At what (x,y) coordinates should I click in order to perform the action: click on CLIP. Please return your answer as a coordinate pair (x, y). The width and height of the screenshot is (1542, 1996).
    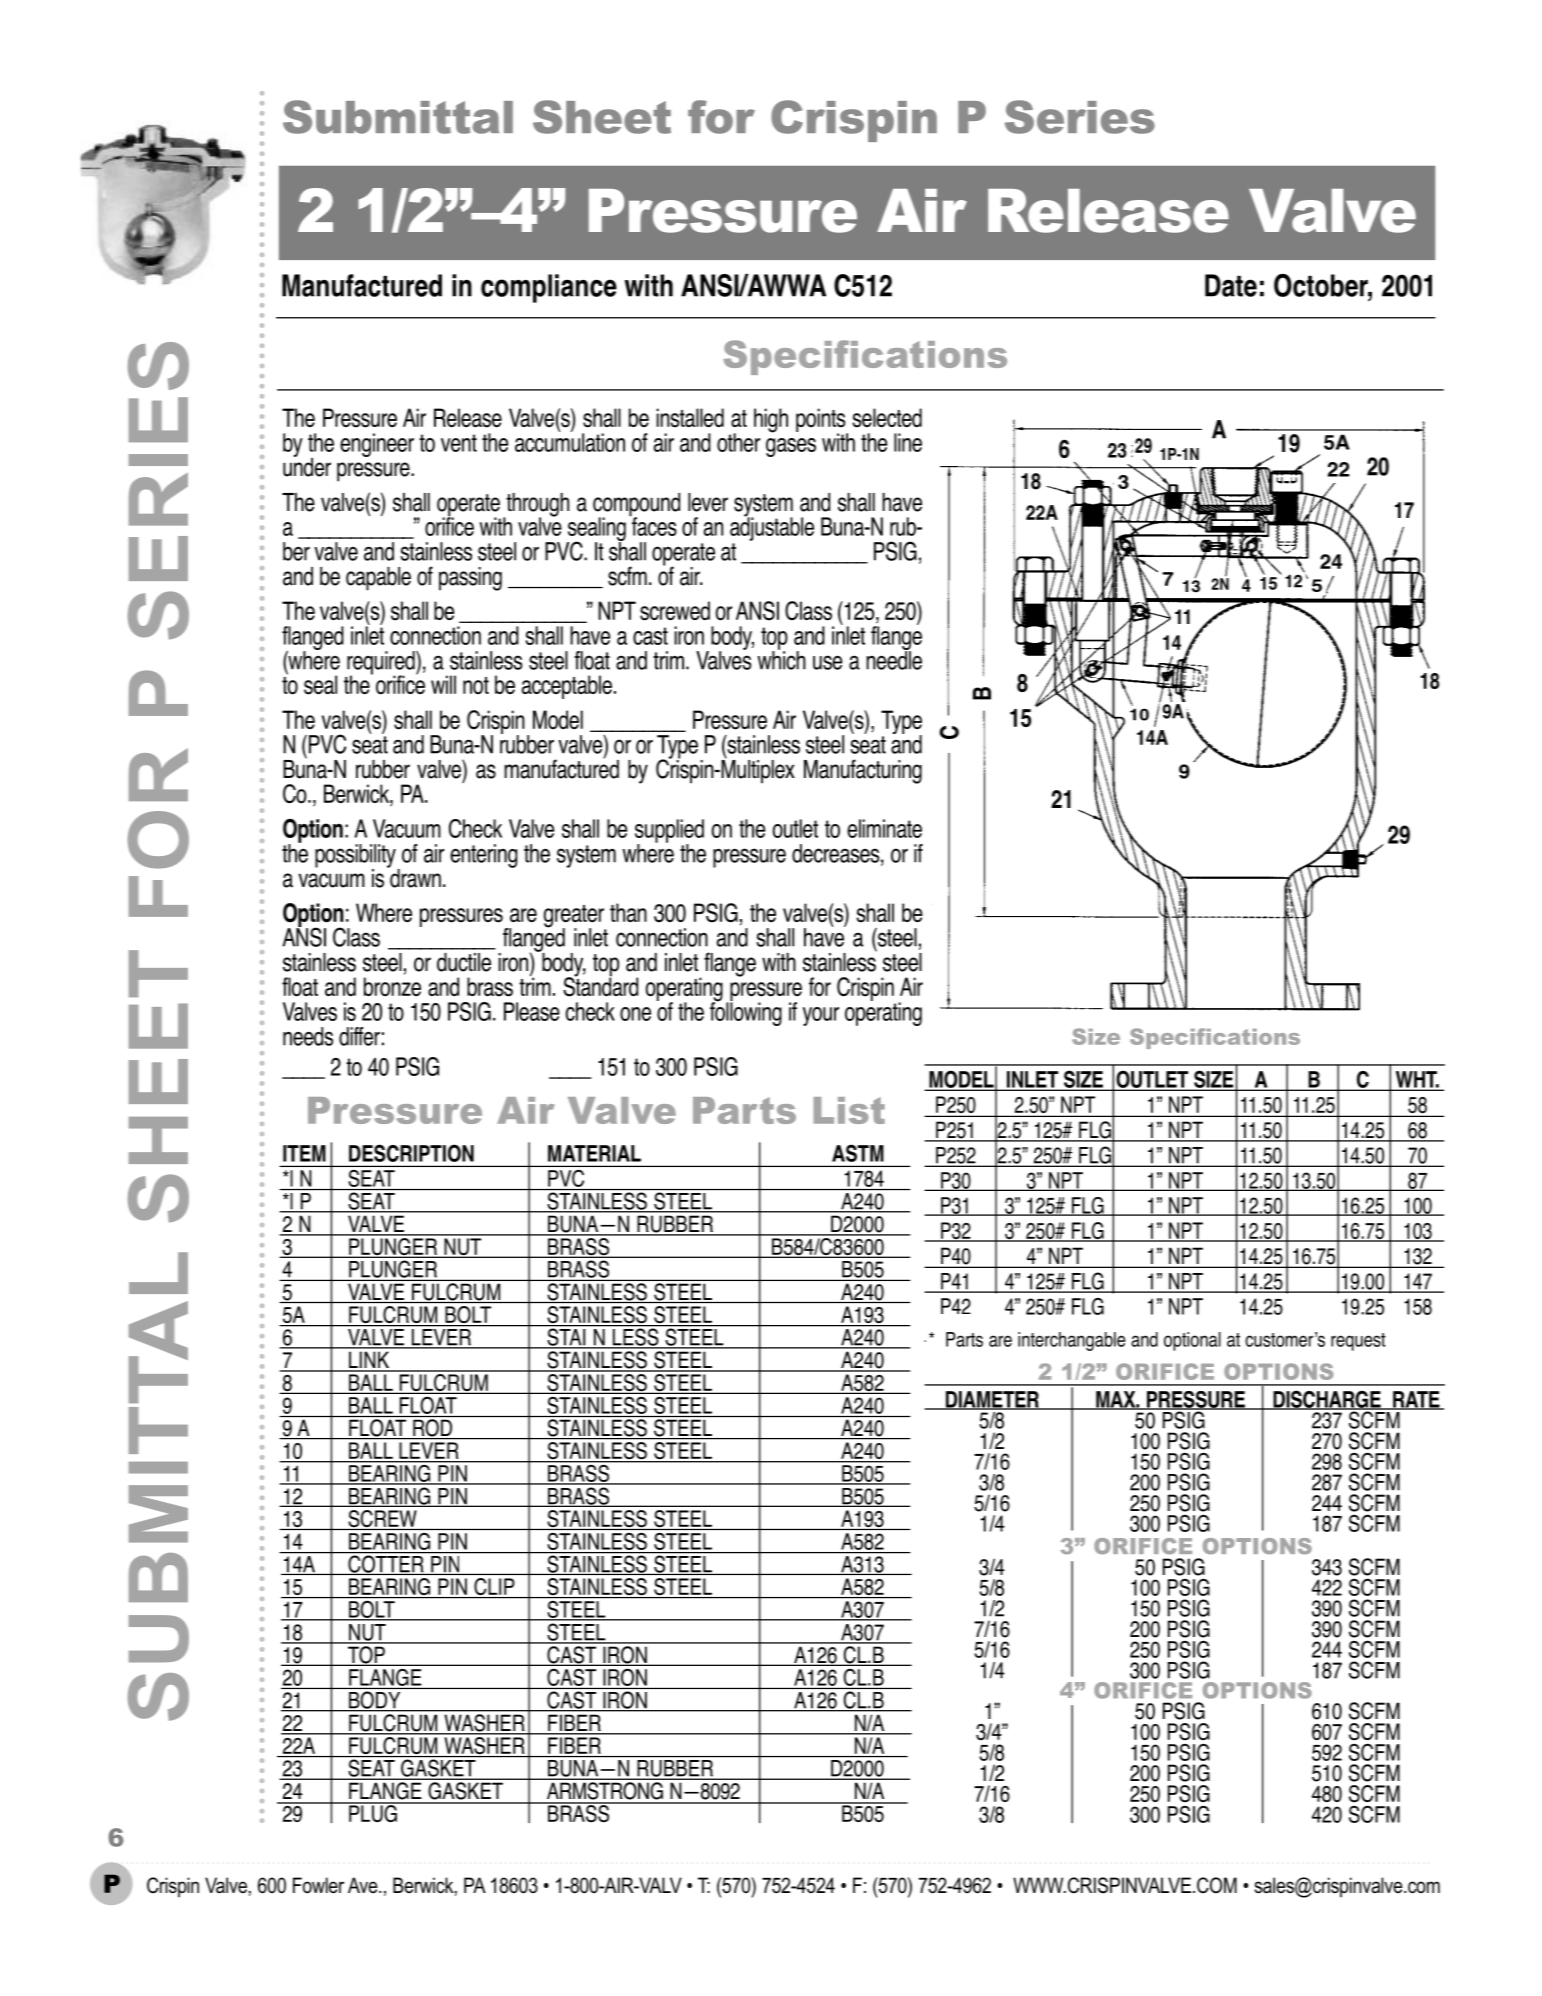
    Looking at the image, I should click on (494, 1588).
